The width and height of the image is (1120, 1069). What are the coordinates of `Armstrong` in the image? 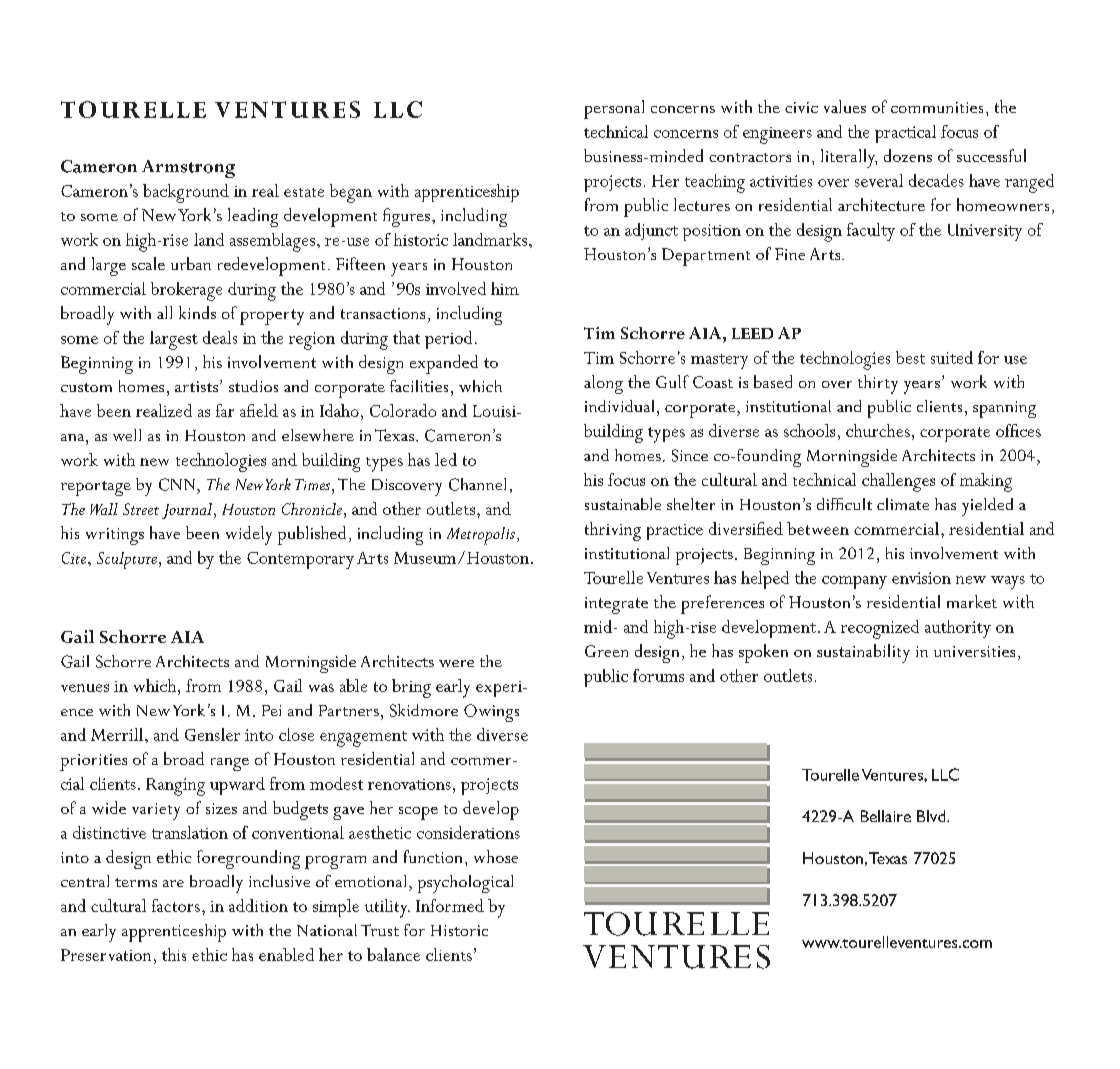 It's located at (188, 169).
